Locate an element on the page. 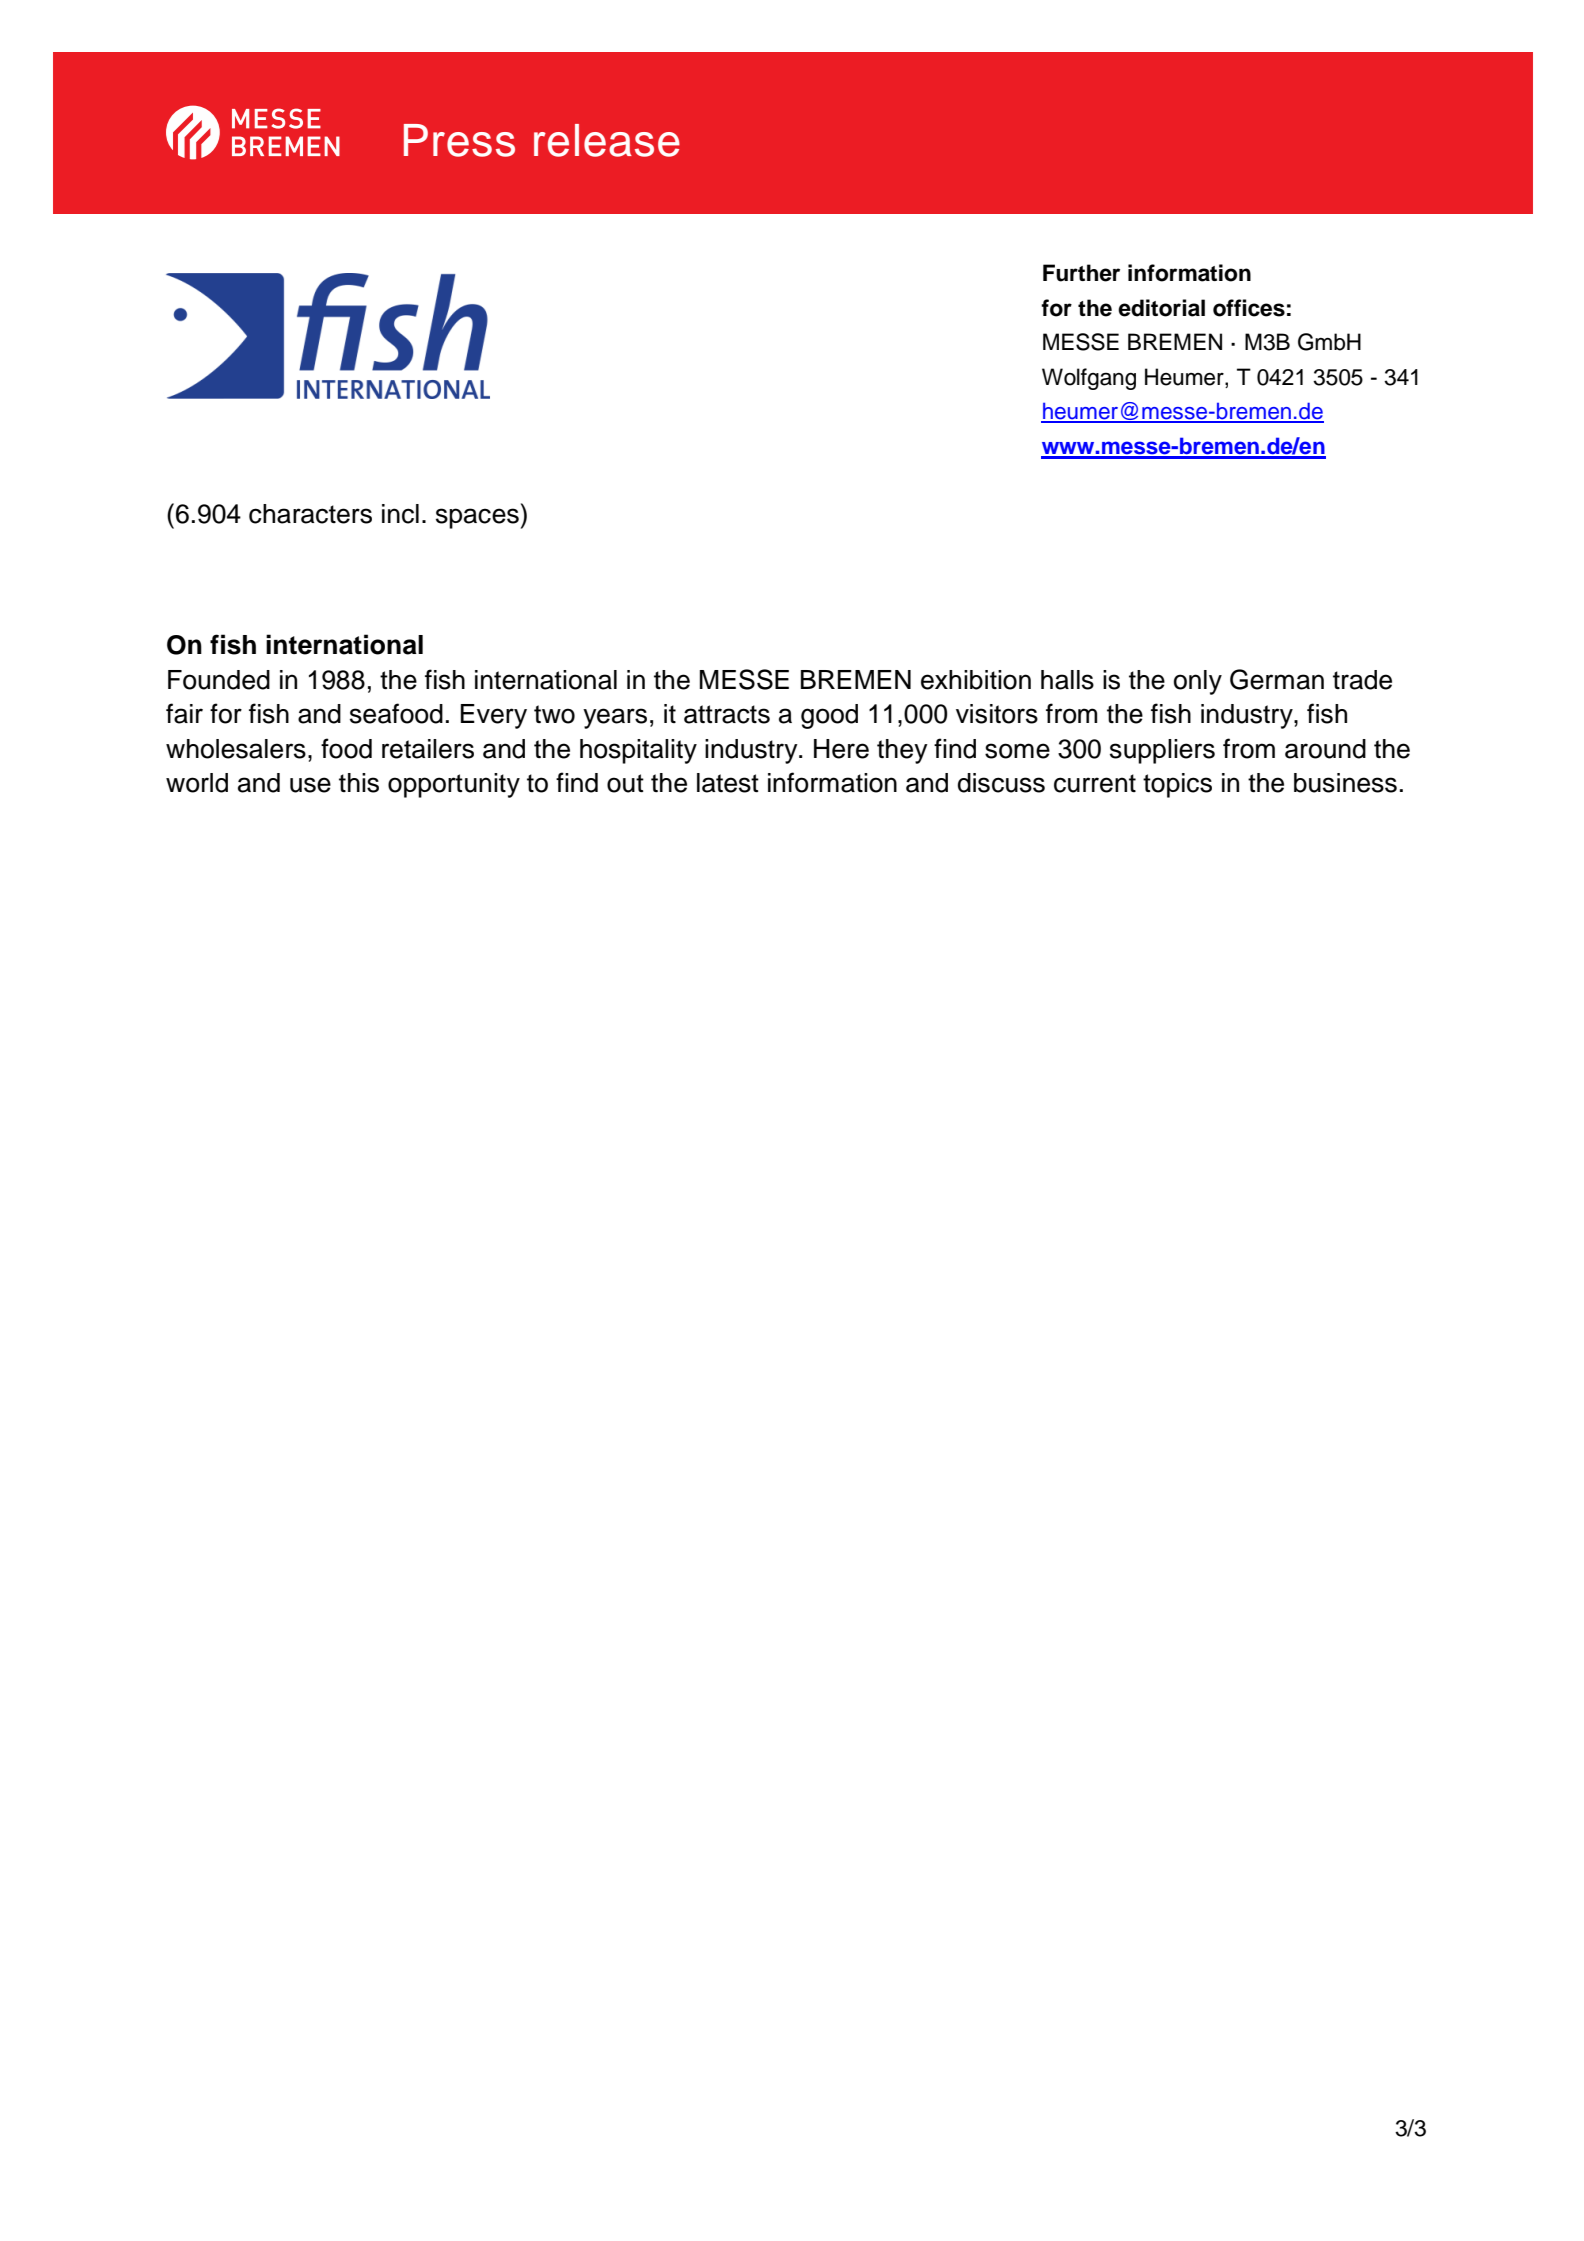 Image resolution: width=1584 pixels, height=2241 pixels. this is located at coordinates (359, 783).
